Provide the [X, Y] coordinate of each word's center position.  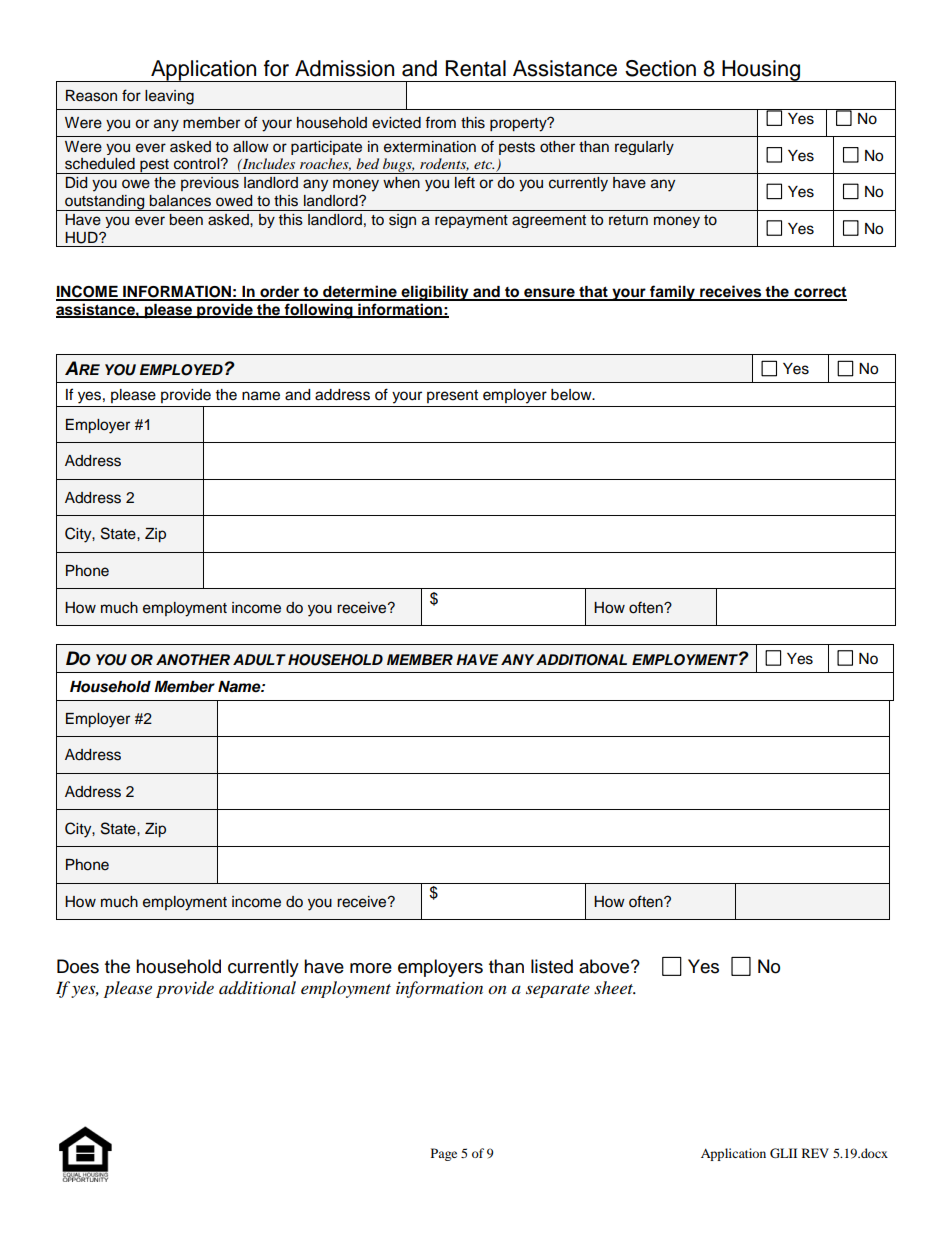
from [440, 122]
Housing [761, 71]
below [572, 395]
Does [78, 966]
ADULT [259, 660]
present [452, 396]
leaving [169, 97]
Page [444, 1154]
